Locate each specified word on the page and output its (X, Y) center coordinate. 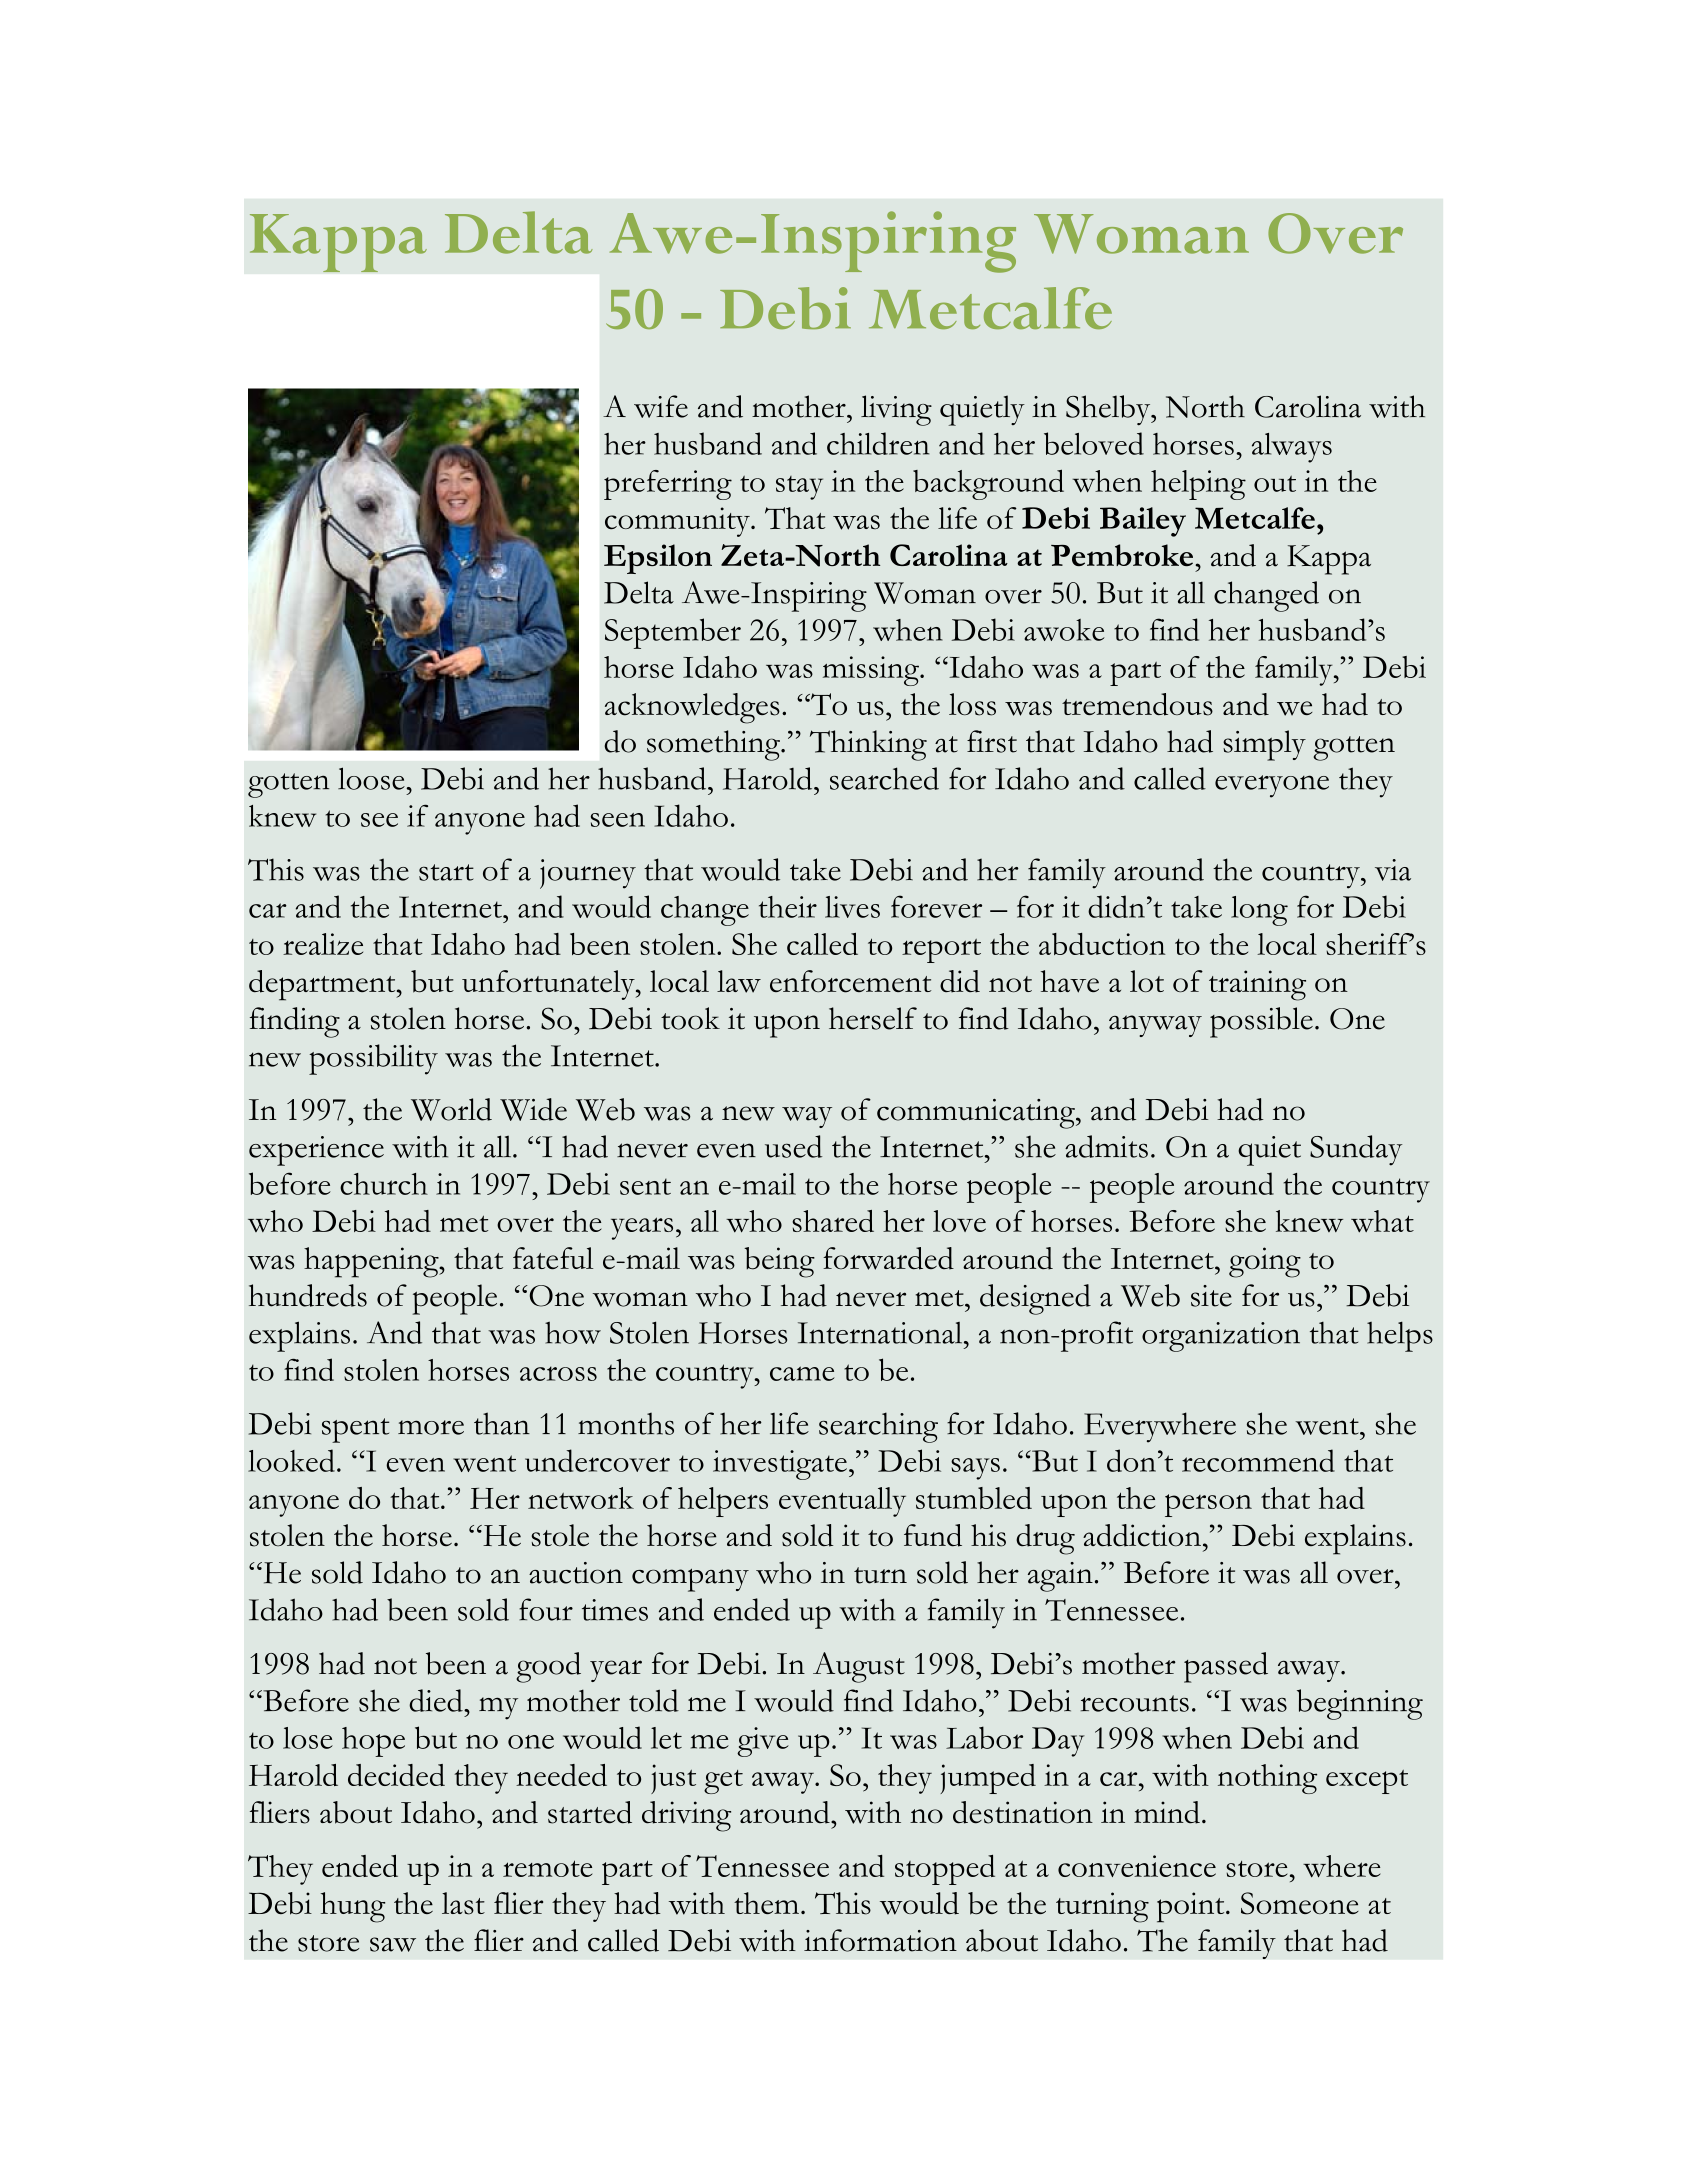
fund (933, 1535)
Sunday (1356, 1150)
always (1292, 448)
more (431, 1427)
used (794, 1146)
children (878, 443)
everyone (1272, 786)
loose (372, 778)
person (1208, 1505)
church (384, 1184)
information (880, 1940)
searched (884, 778)
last (463, 1903)
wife (661, 406)
